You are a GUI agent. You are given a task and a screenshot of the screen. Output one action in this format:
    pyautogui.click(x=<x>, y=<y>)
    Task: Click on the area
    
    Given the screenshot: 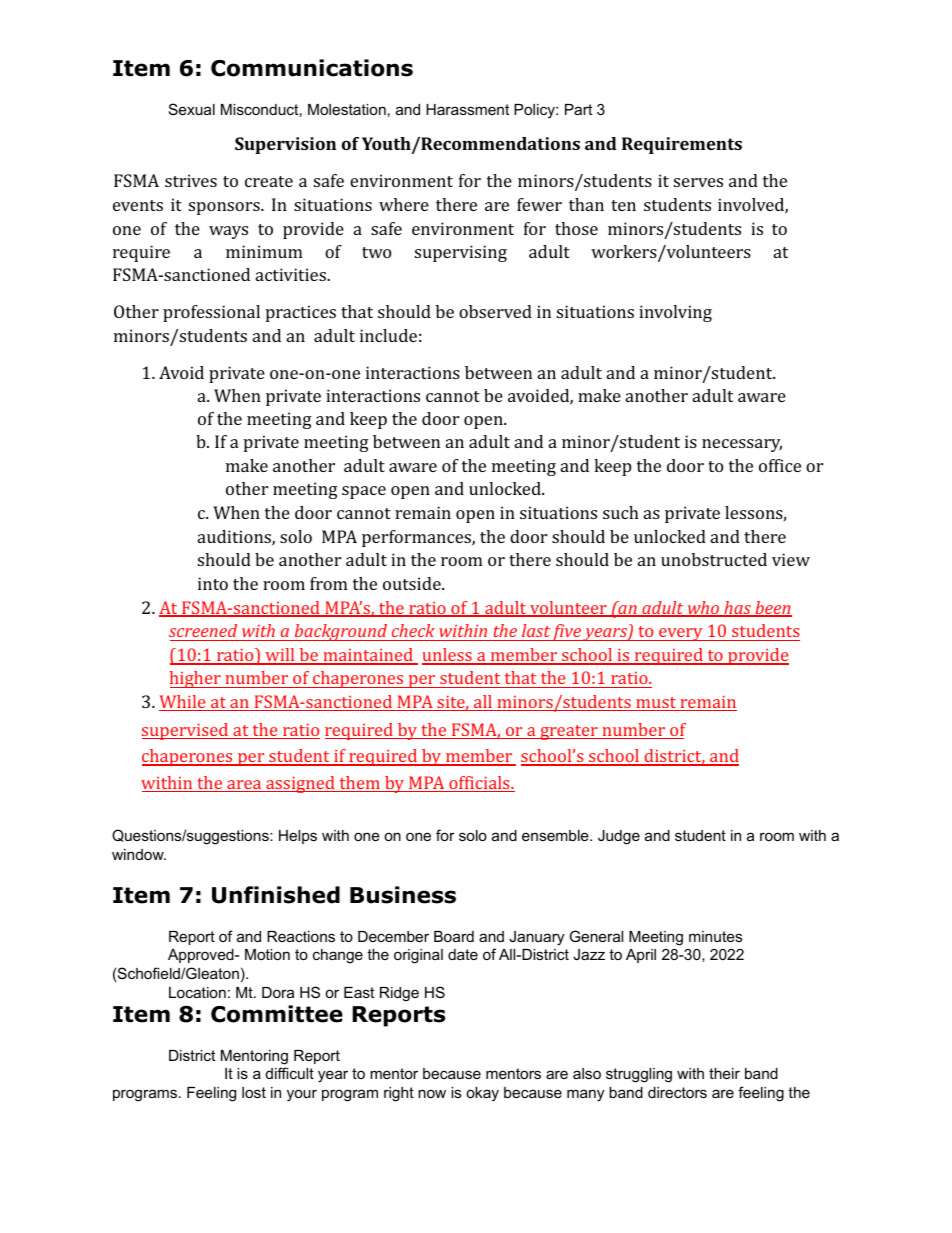 What is the action you would take?
    pyautogui.click(x=244, y=786)
